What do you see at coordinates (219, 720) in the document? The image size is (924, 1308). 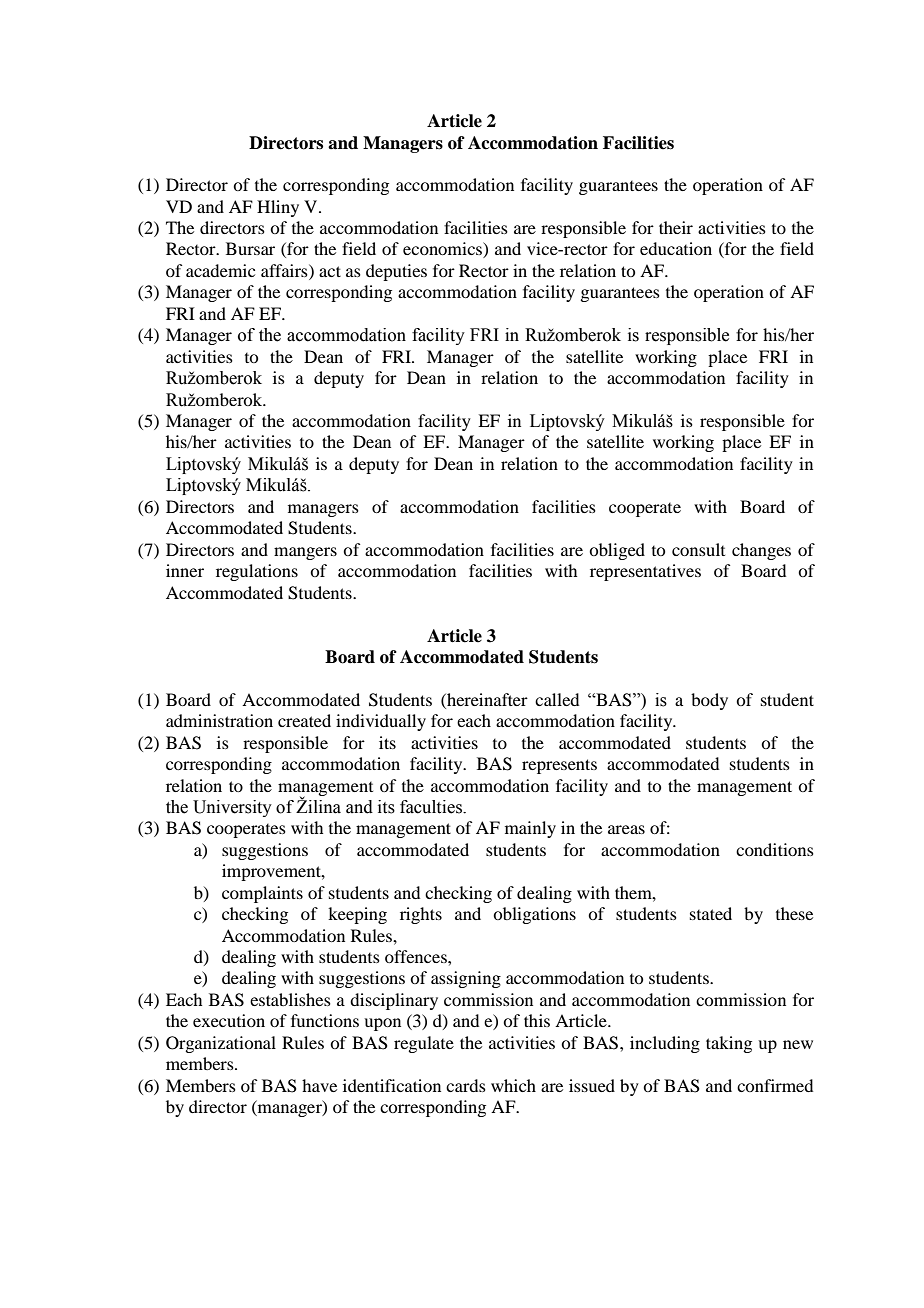 I see `administration` at bounding box center [219, 720].
